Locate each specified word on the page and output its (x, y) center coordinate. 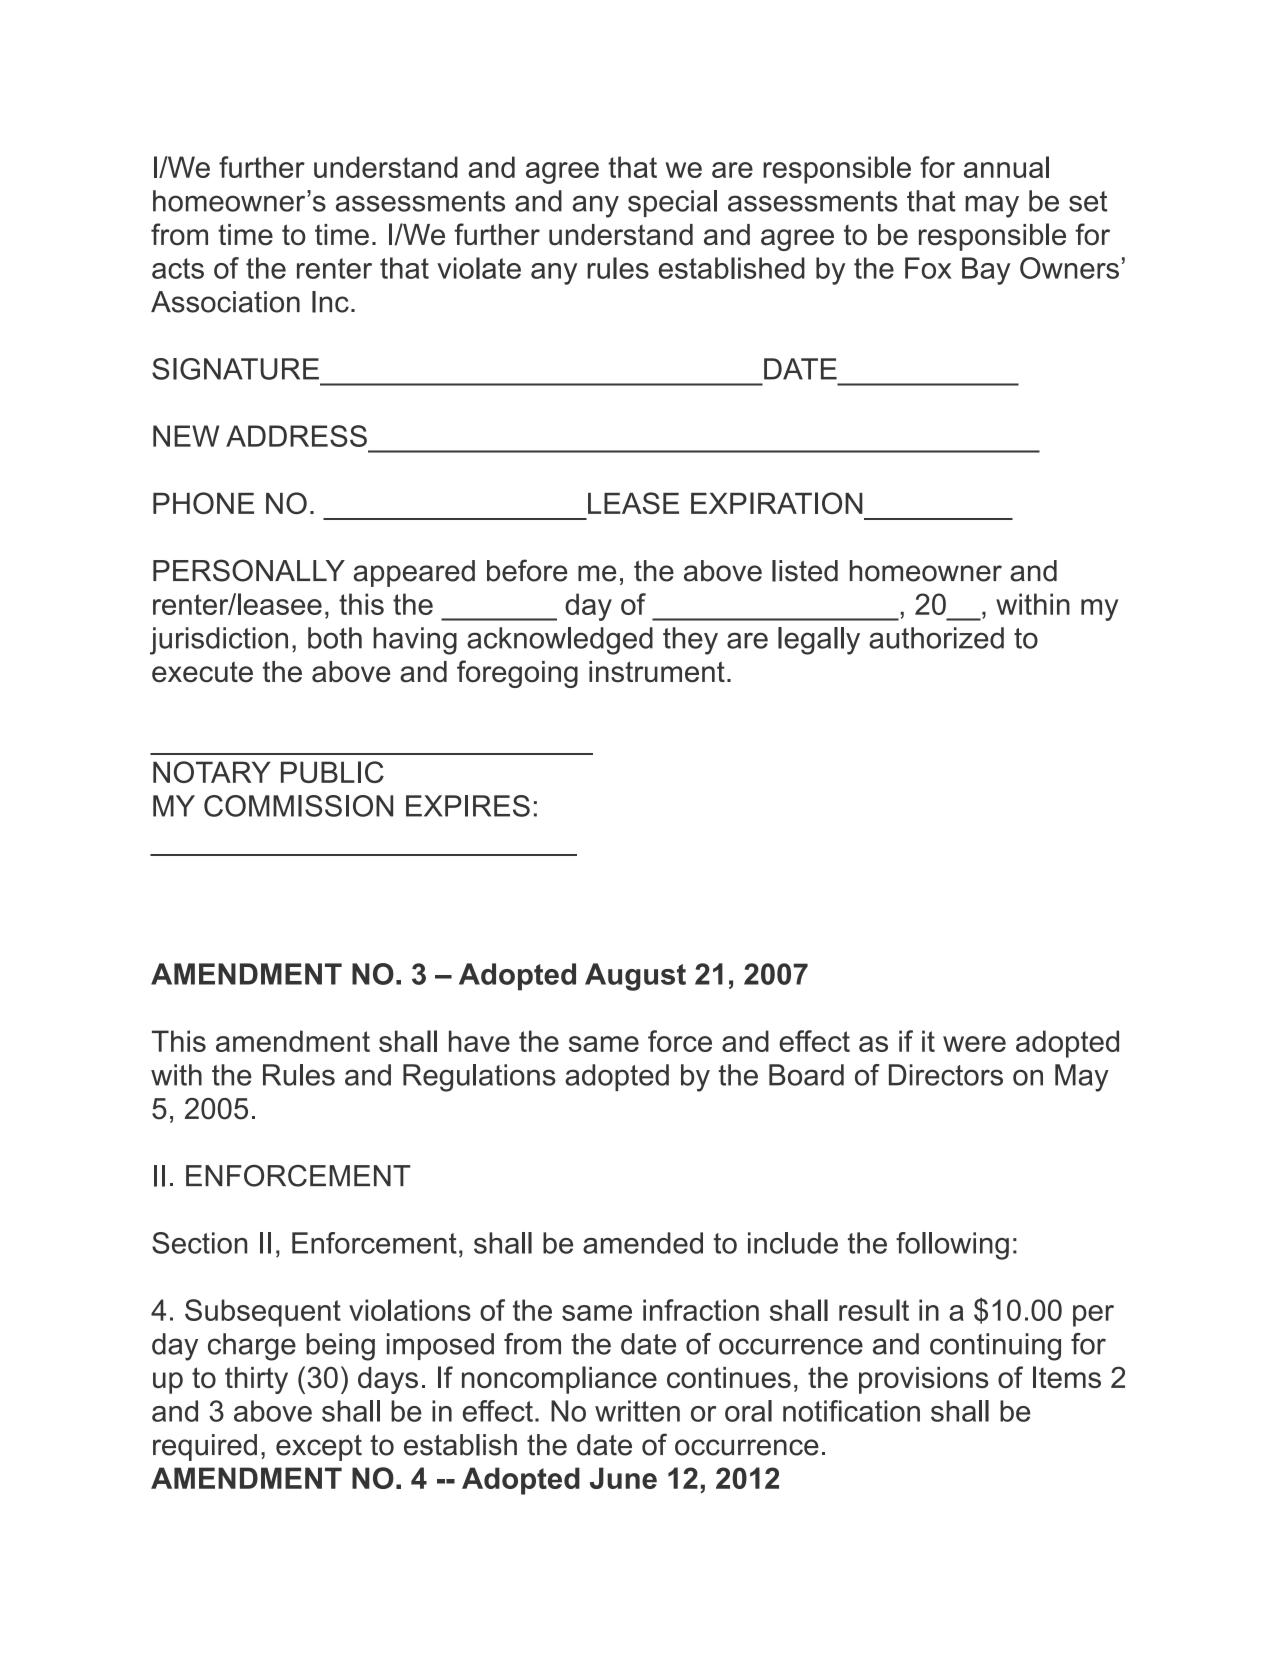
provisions (924, 1380)
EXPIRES (468, 806)
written (637, 1411)
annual (1006, 167)
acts (178, 268)
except (319, 1448)
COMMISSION (298, 806)
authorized (936, 638)
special (672, 203)
